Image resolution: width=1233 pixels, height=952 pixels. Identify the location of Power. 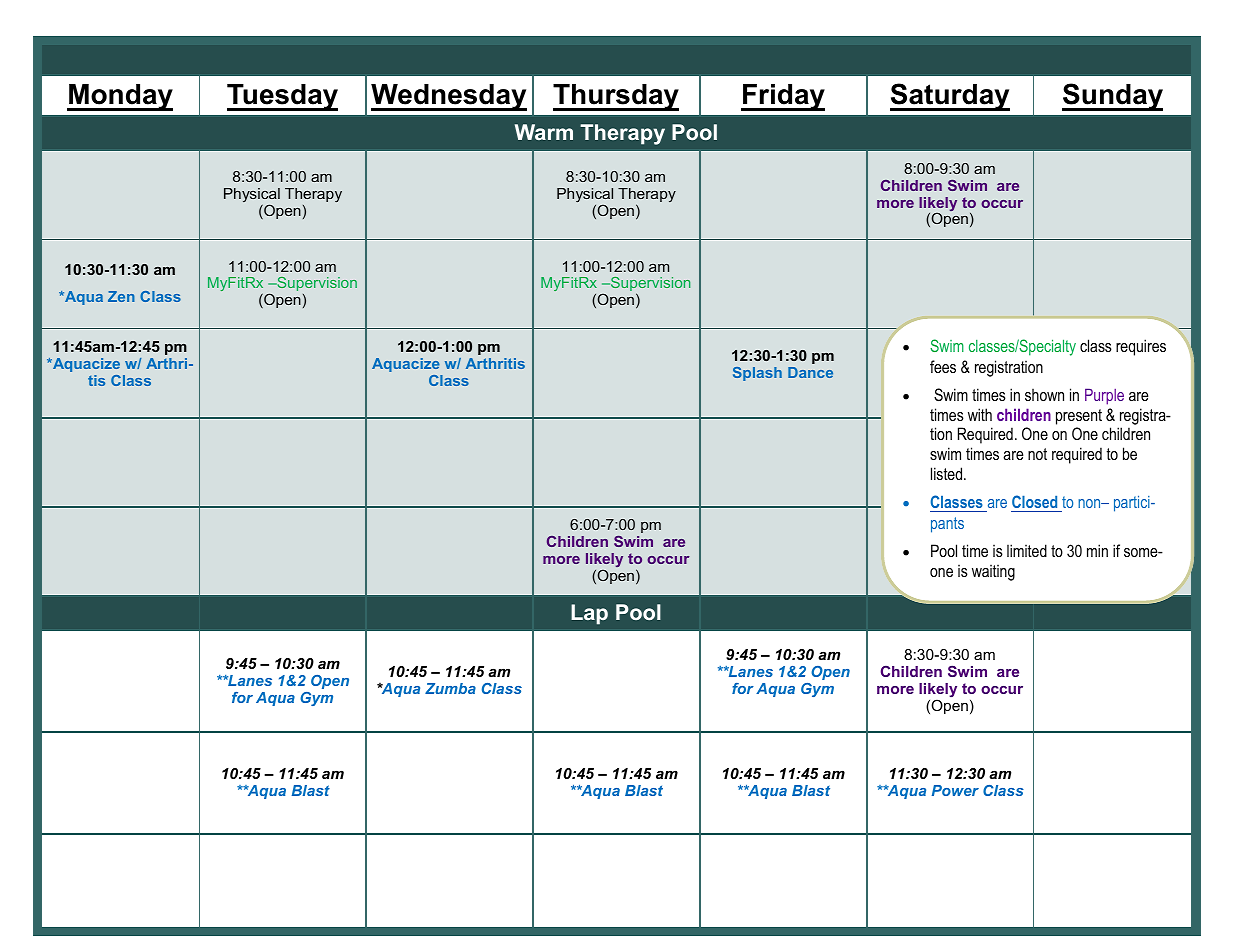
(955, 790).
